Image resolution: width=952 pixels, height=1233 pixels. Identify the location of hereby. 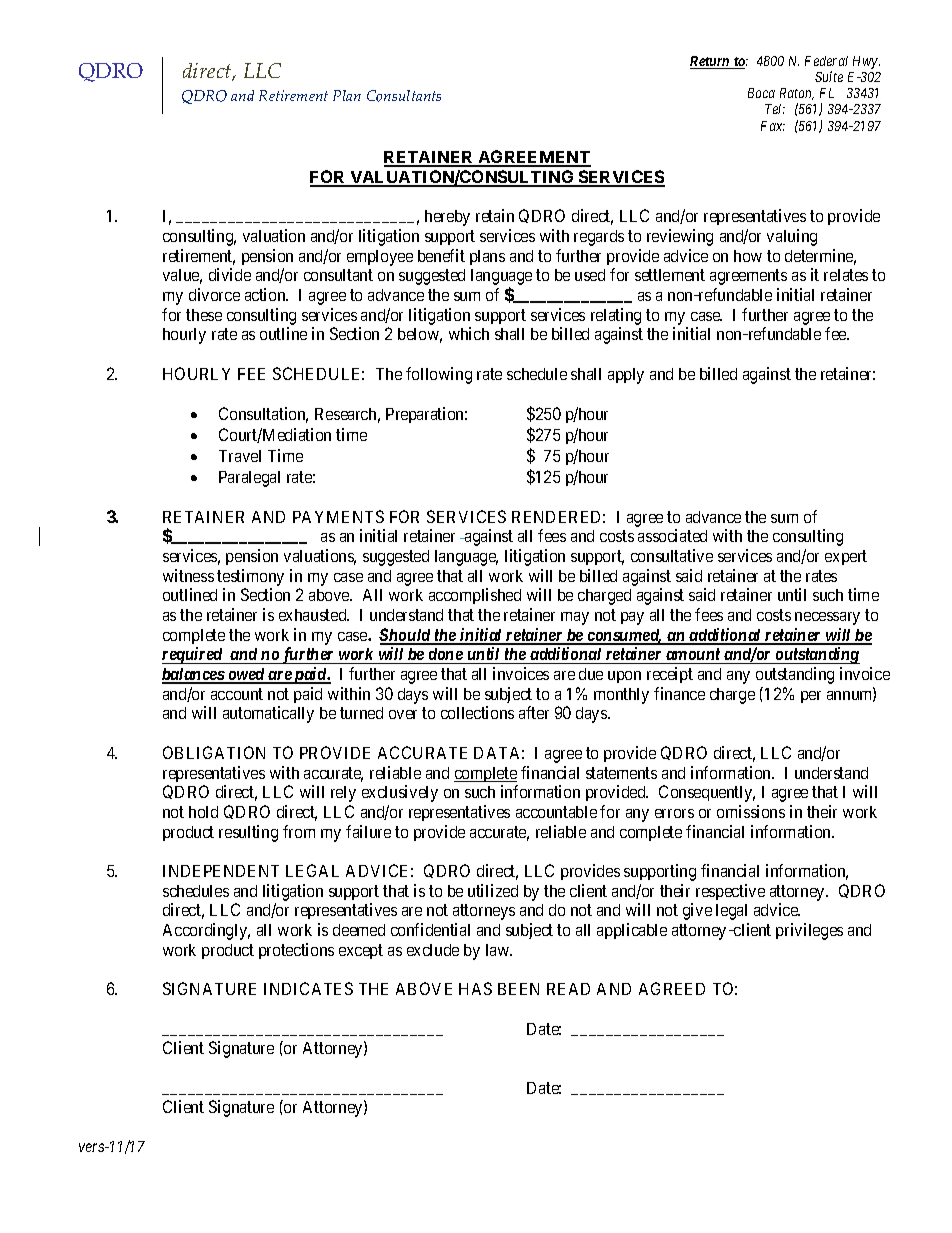
(447, 218).
